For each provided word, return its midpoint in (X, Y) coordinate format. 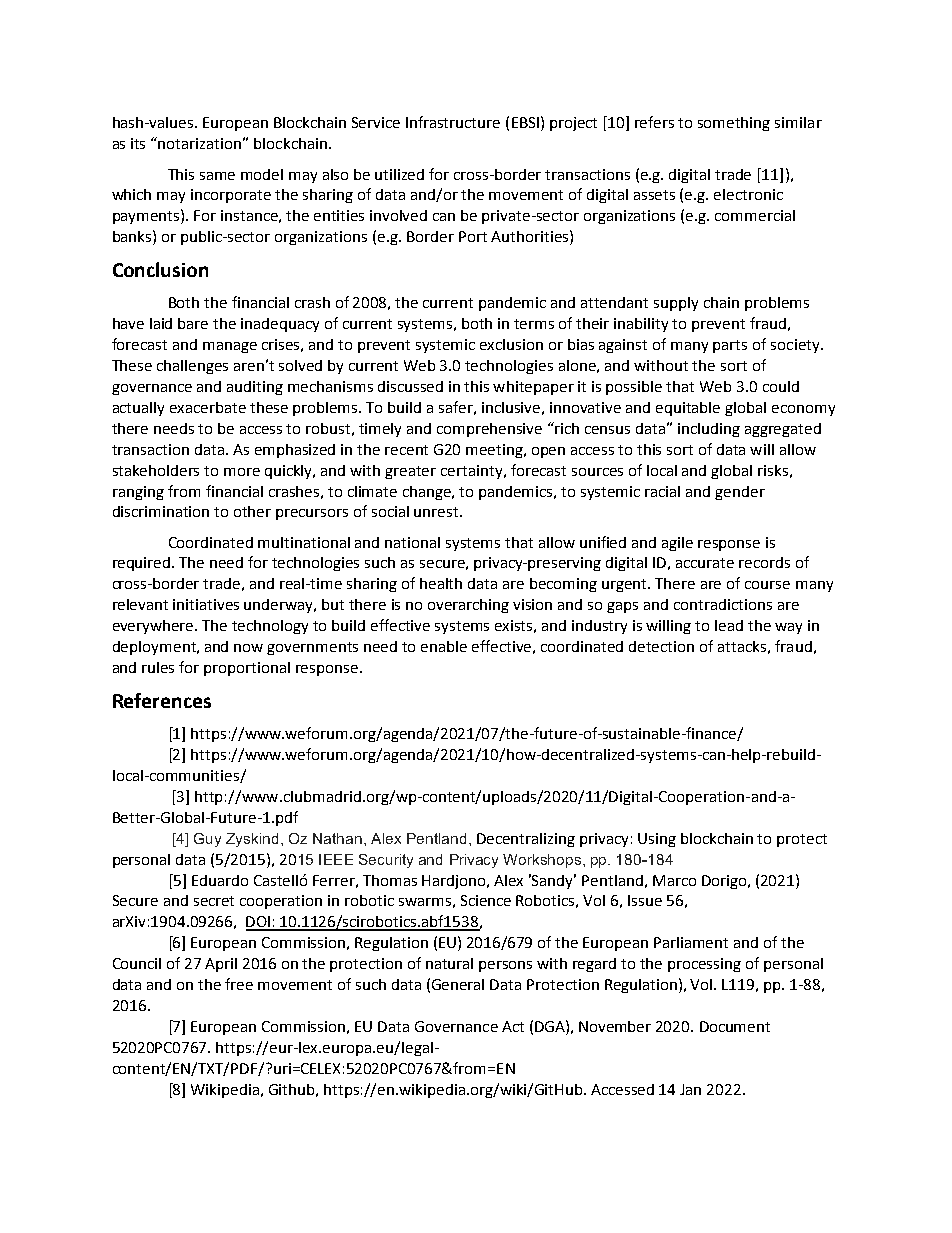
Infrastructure (453, 122)
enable (444, 646)
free (239, 984)
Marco (674, 880)
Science (486, 900)
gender (740, 493)
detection (661, 646)
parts (730, 346)
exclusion (511, 344)
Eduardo (220, 880)
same (217, 176)
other (252, 511)
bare (193, 323)
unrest (437, 512)
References (162, 700)
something (734, 124)
